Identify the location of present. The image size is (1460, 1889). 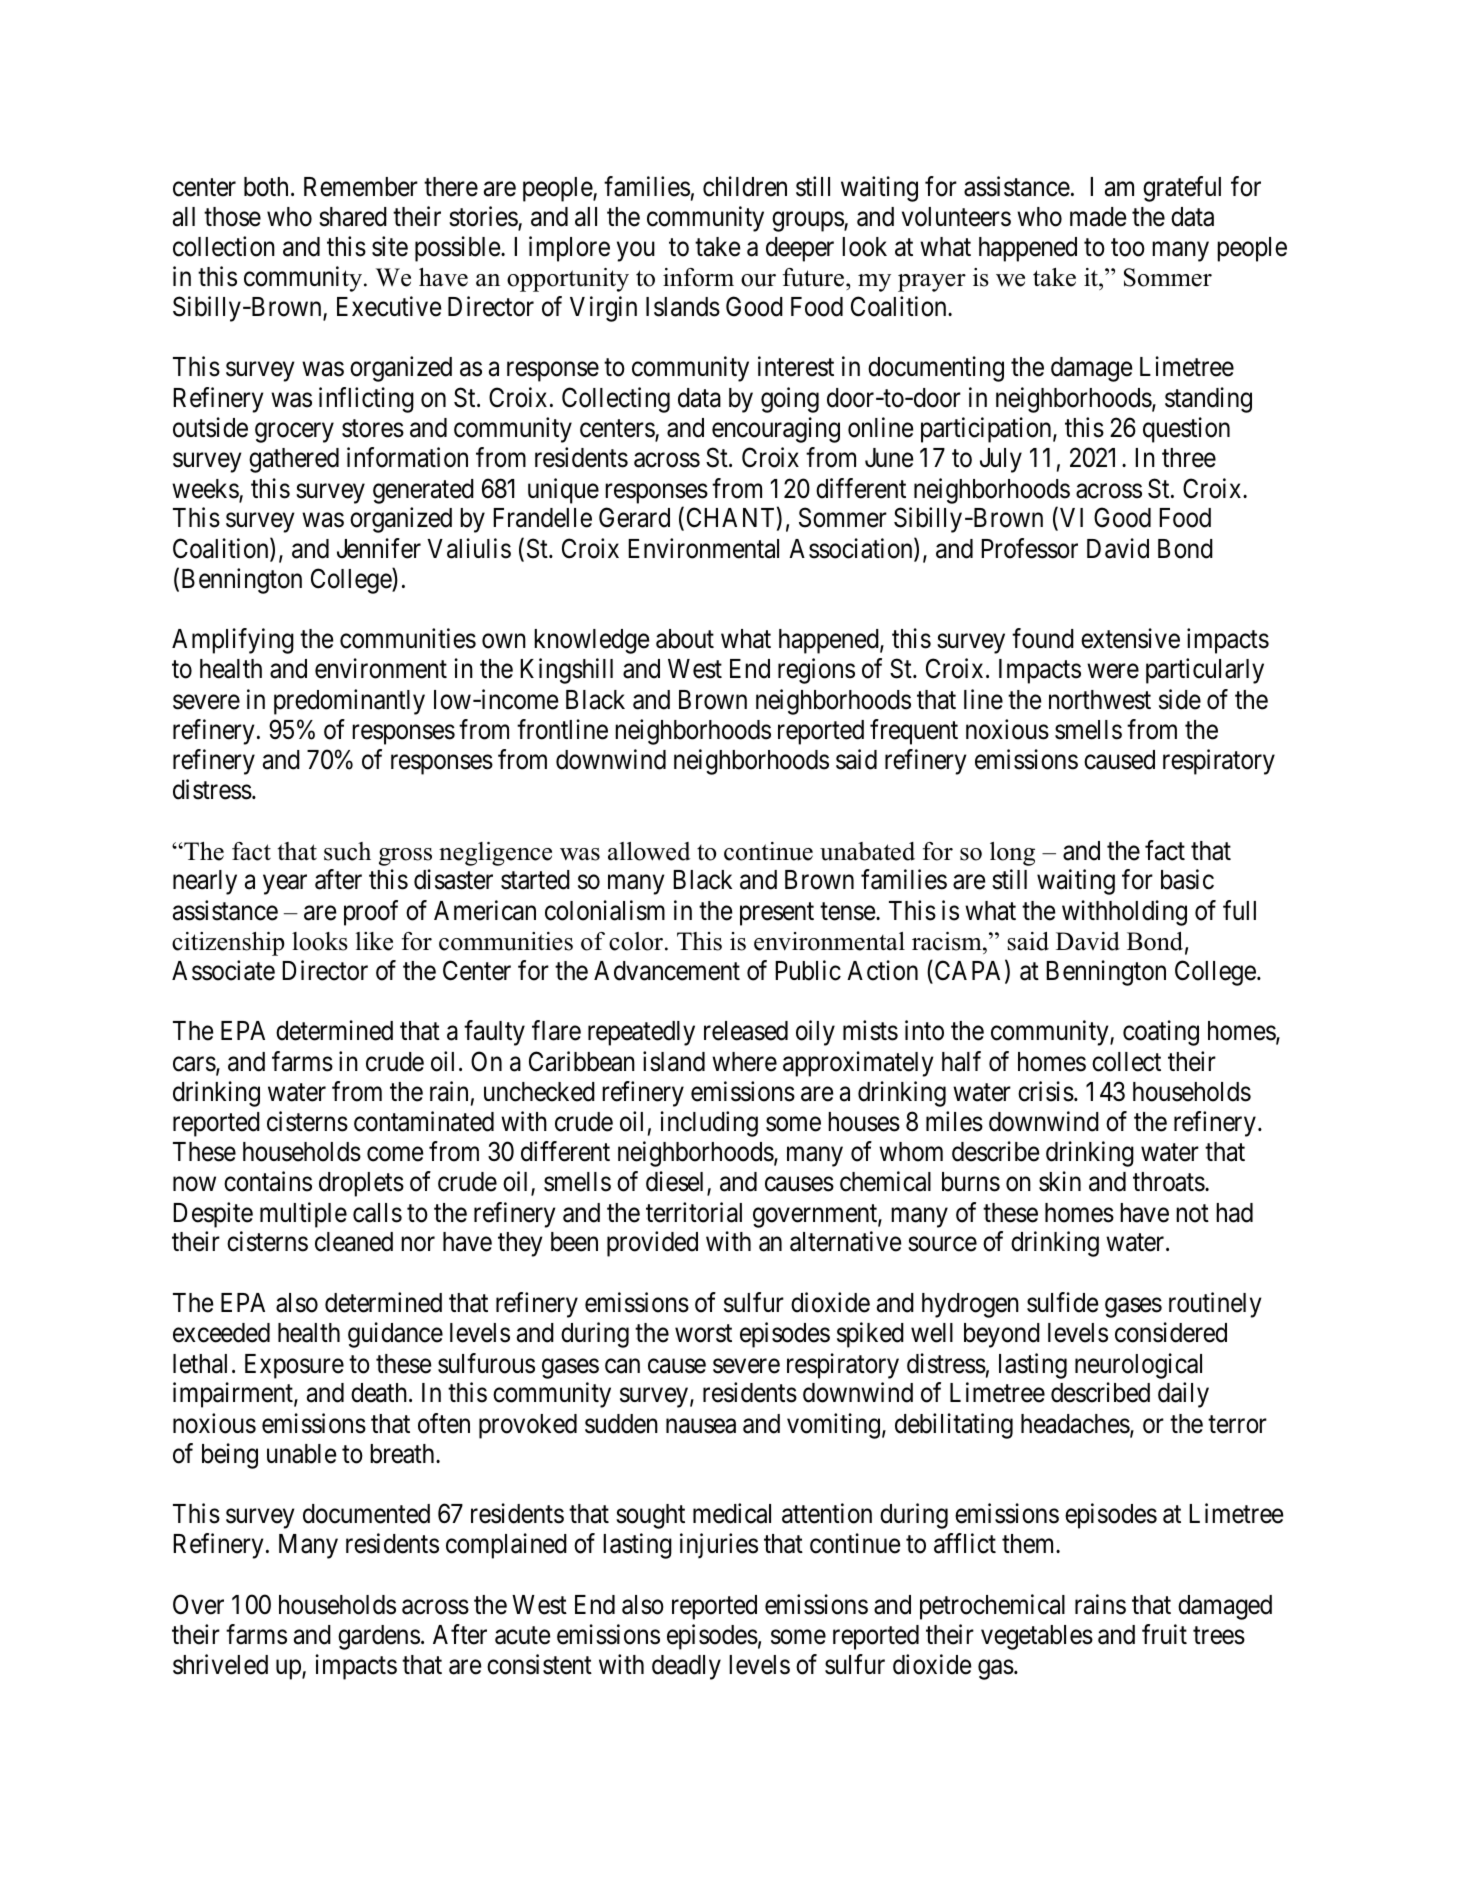
(777, 914).
